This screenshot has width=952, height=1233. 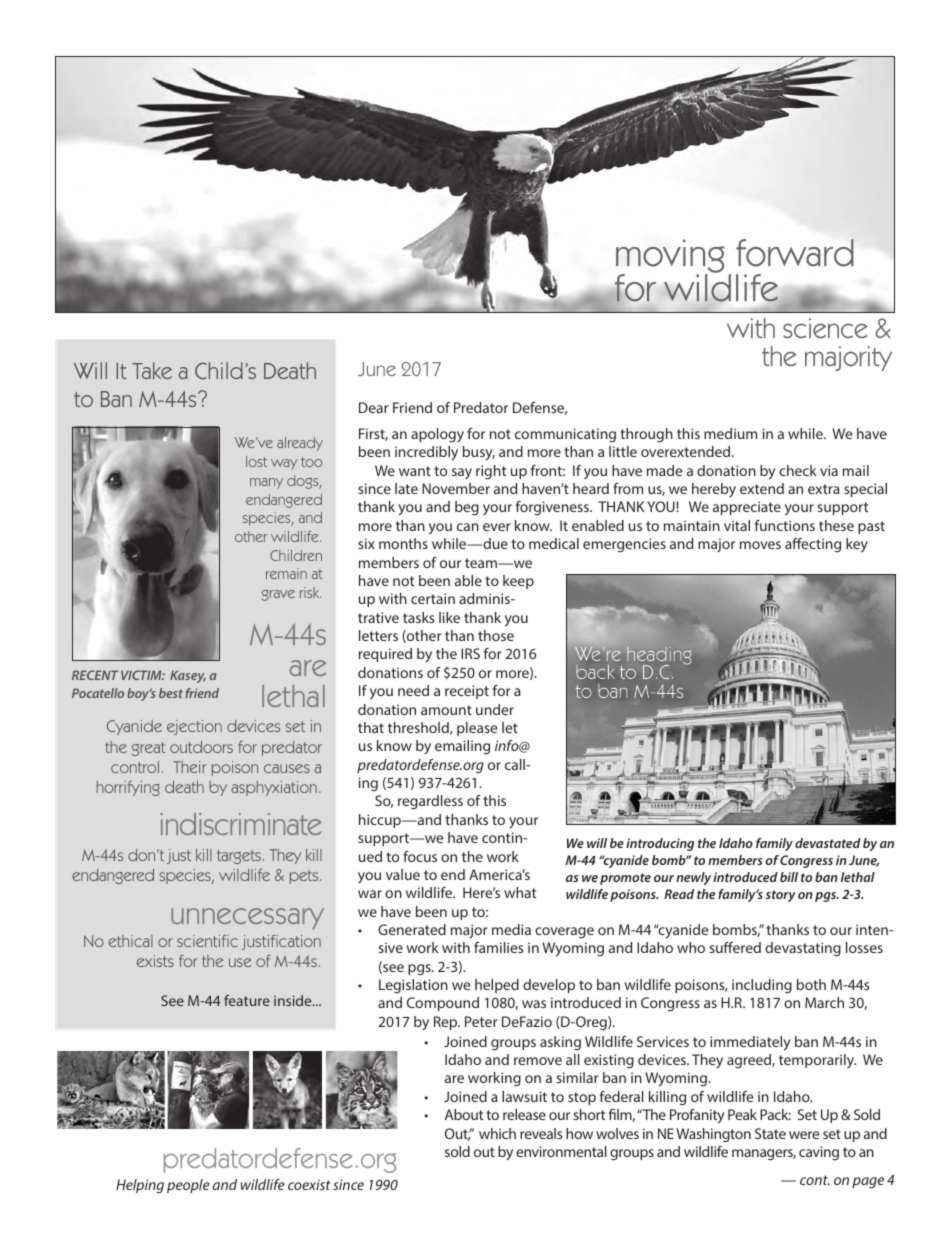 I want to click on caving, so click(x=819, y=1153).
